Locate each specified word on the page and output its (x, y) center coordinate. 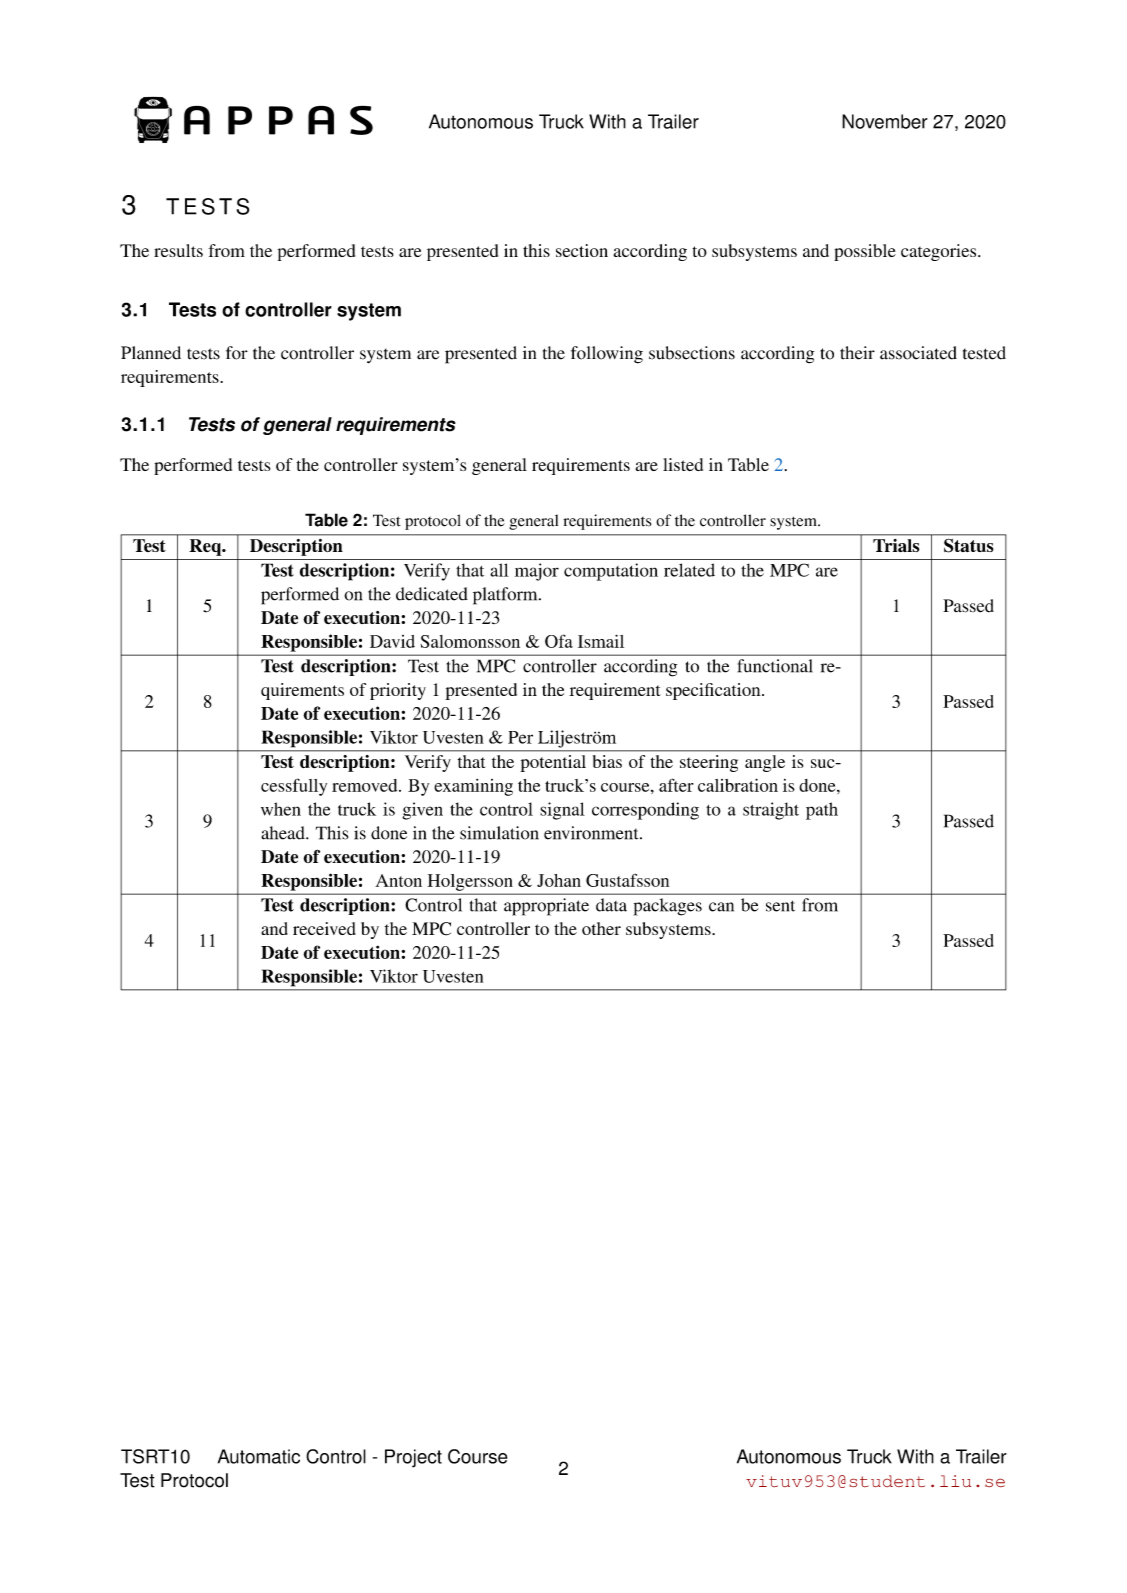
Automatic (259, 1456)
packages (668, 907)
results (178, 250)
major (537, 572)
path (822, 811)
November (885, 121)
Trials (896, 545)
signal (562, 811)
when (281, 809)
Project (413, 1458)
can (721, 907)
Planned (151, 353)
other (601, 928)
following (607, 355)
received (324, 928)
